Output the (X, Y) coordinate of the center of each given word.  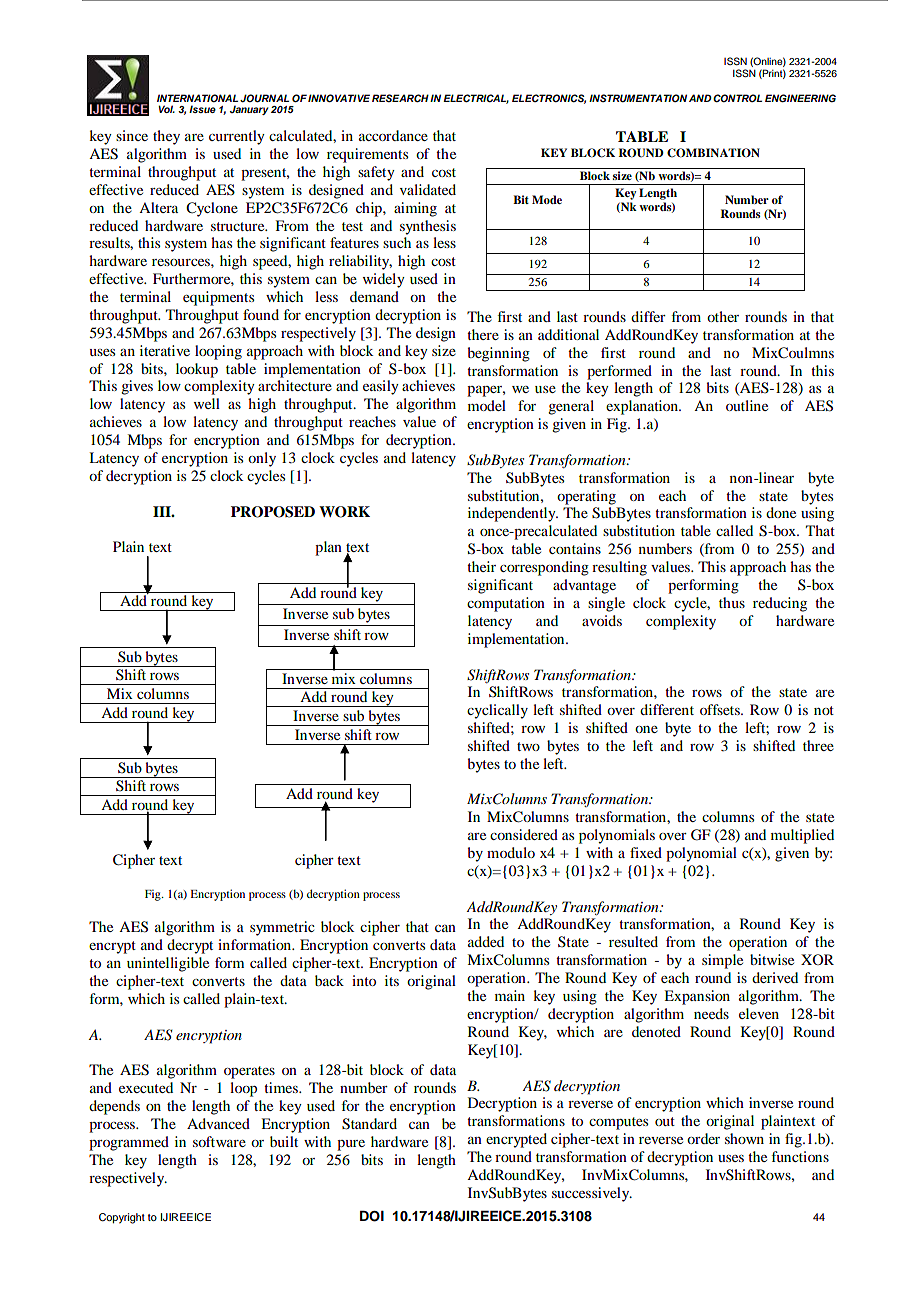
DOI (372, 1216)
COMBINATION (713, 153)
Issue (202, 109)
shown (744, 1138)
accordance (393, 135)
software (219, 1141)
